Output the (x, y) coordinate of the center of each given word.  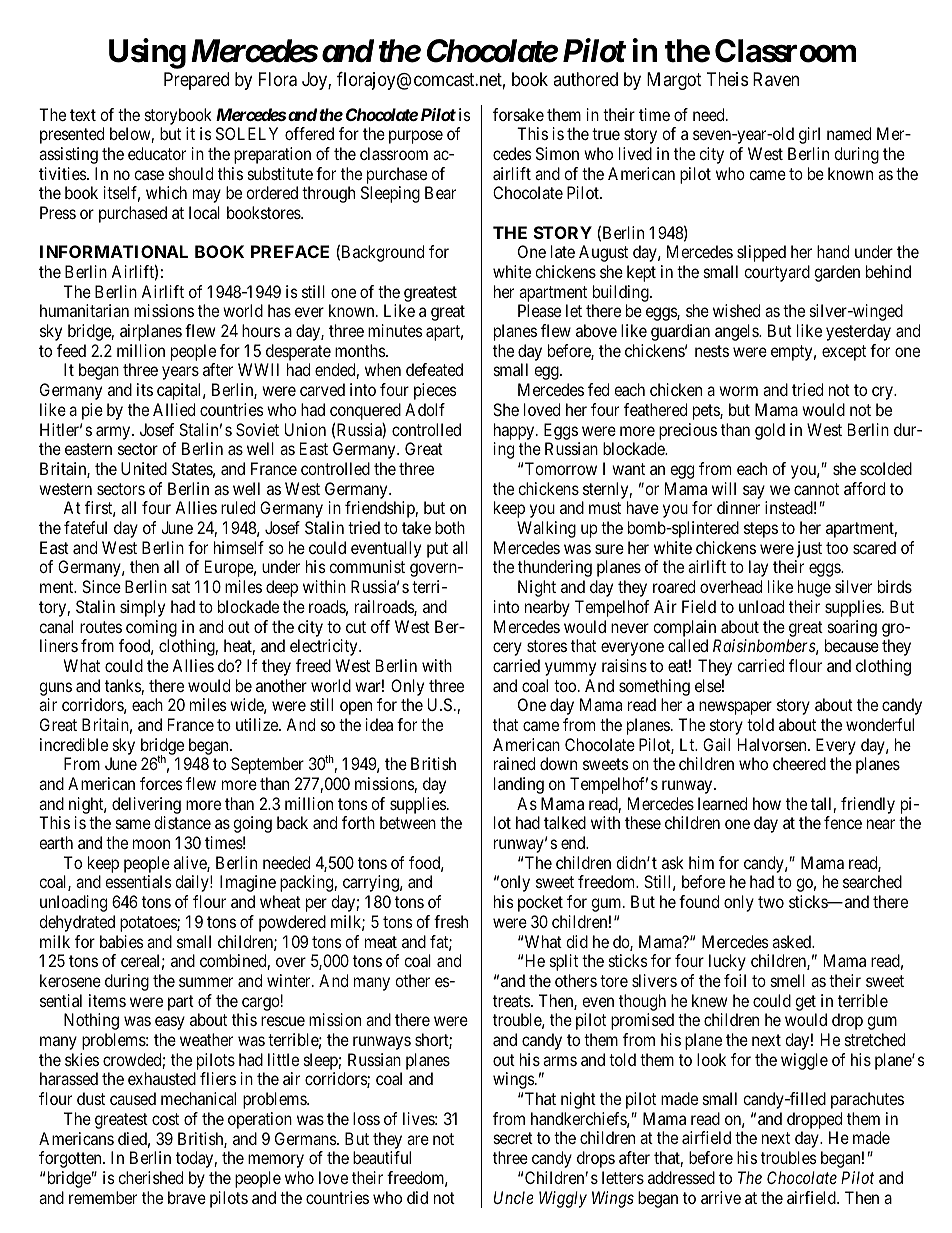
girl (809, 135)
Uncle (514, 1197)
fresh (451, 921)
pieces (435, 391)
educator (157, 153)
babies (122, 941)
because (852, 645)
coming (151, 628)
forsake (518, 114)
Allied (174, 409)
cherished (150, 1177)
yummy (570, 669)
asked (793, 941)
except (844, 353)
